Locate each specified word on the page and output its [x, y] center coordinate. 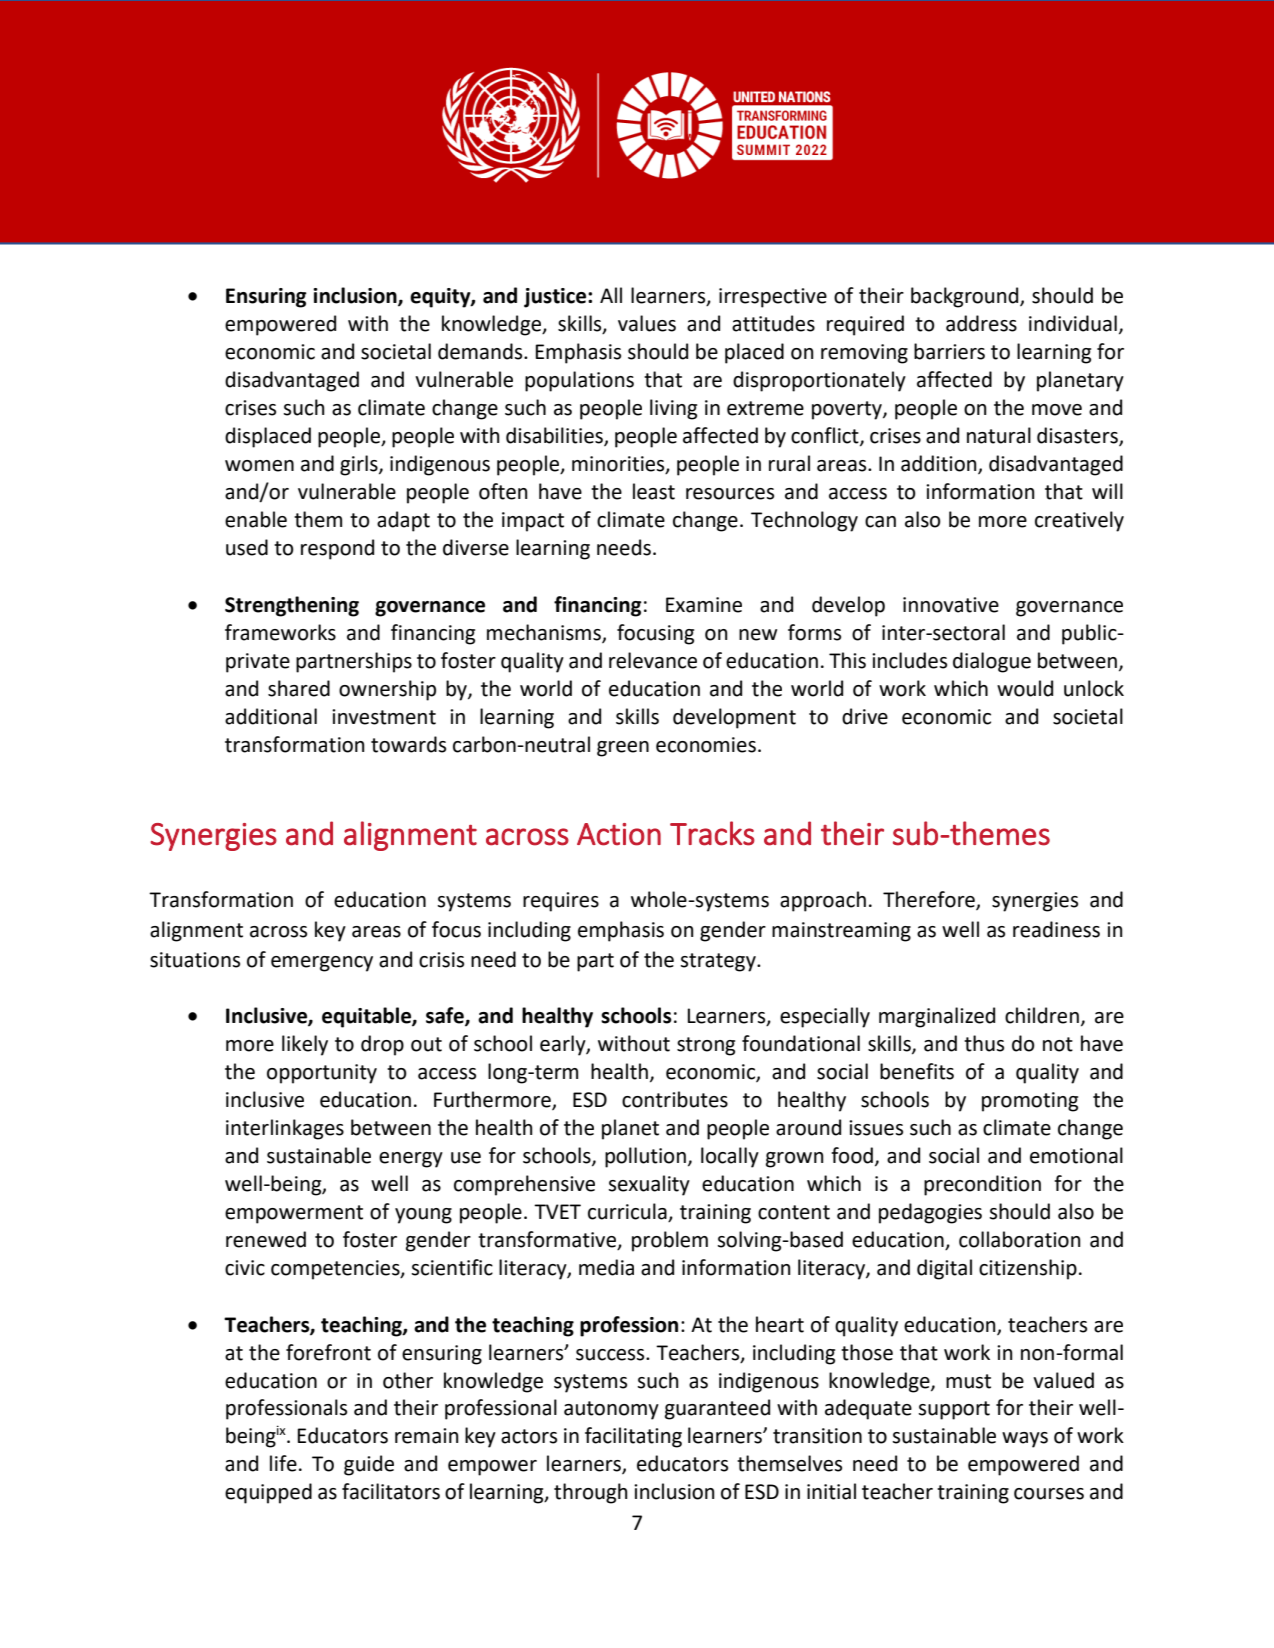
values [647, 323]
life [283, 1463]
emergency [322, 964]
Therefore [930, 900]
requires [561, 902]
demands [481, 351]
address [981, 323]
